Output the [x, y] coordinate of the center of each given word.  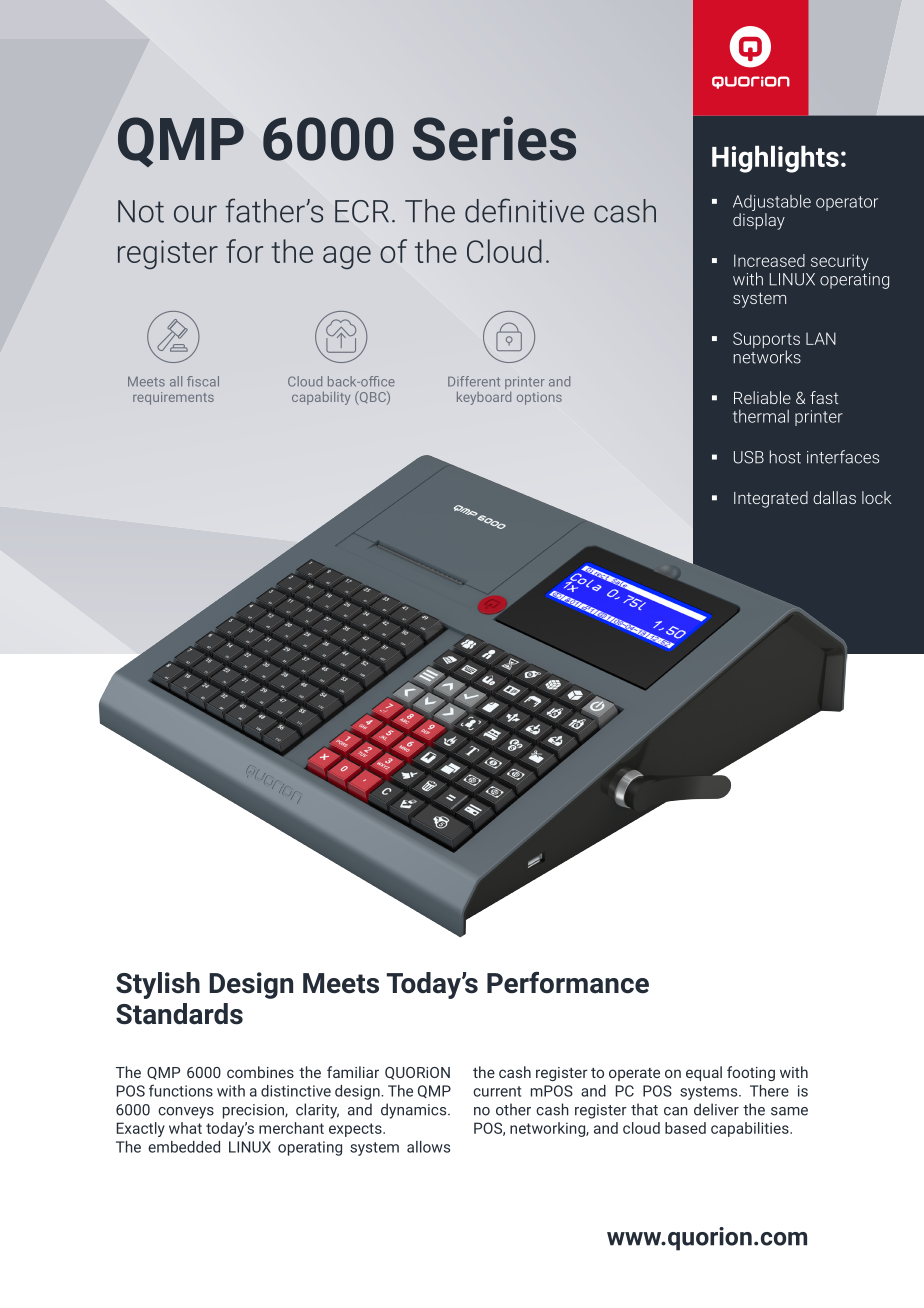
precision [254, 1111]
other [513, 1109]
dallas [834, 497]
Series [494, 138]
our [195, 214]
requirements [173, 398]
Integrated [771, 499]
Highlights [775, 159]
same [789, 1111]
